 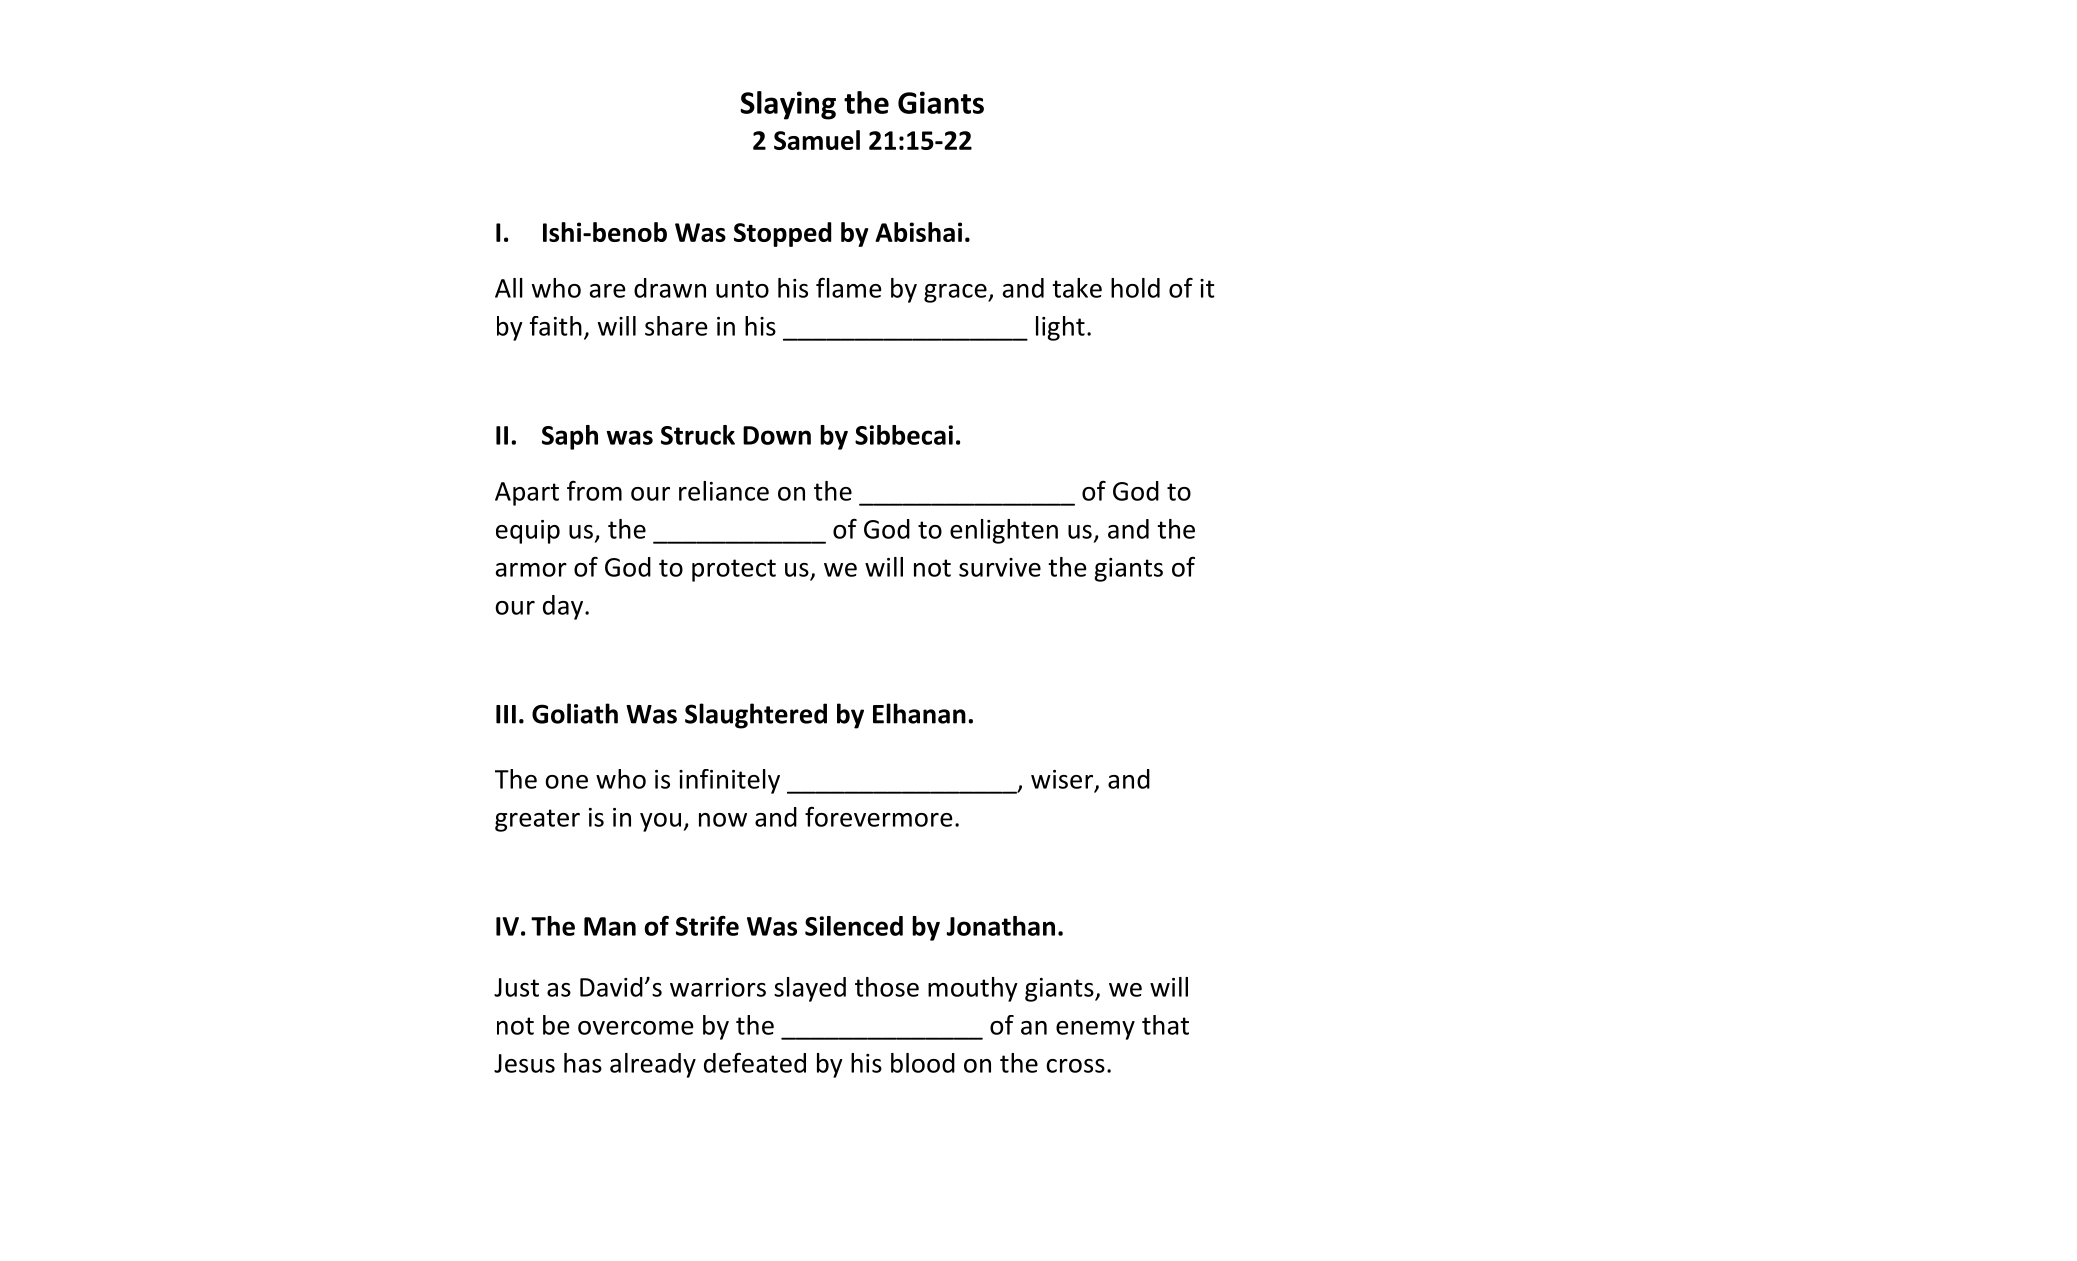 What do you see at coordinates (817, 140) in the screenshot?
I see `Samuel` at bounding box center [817, 140].
